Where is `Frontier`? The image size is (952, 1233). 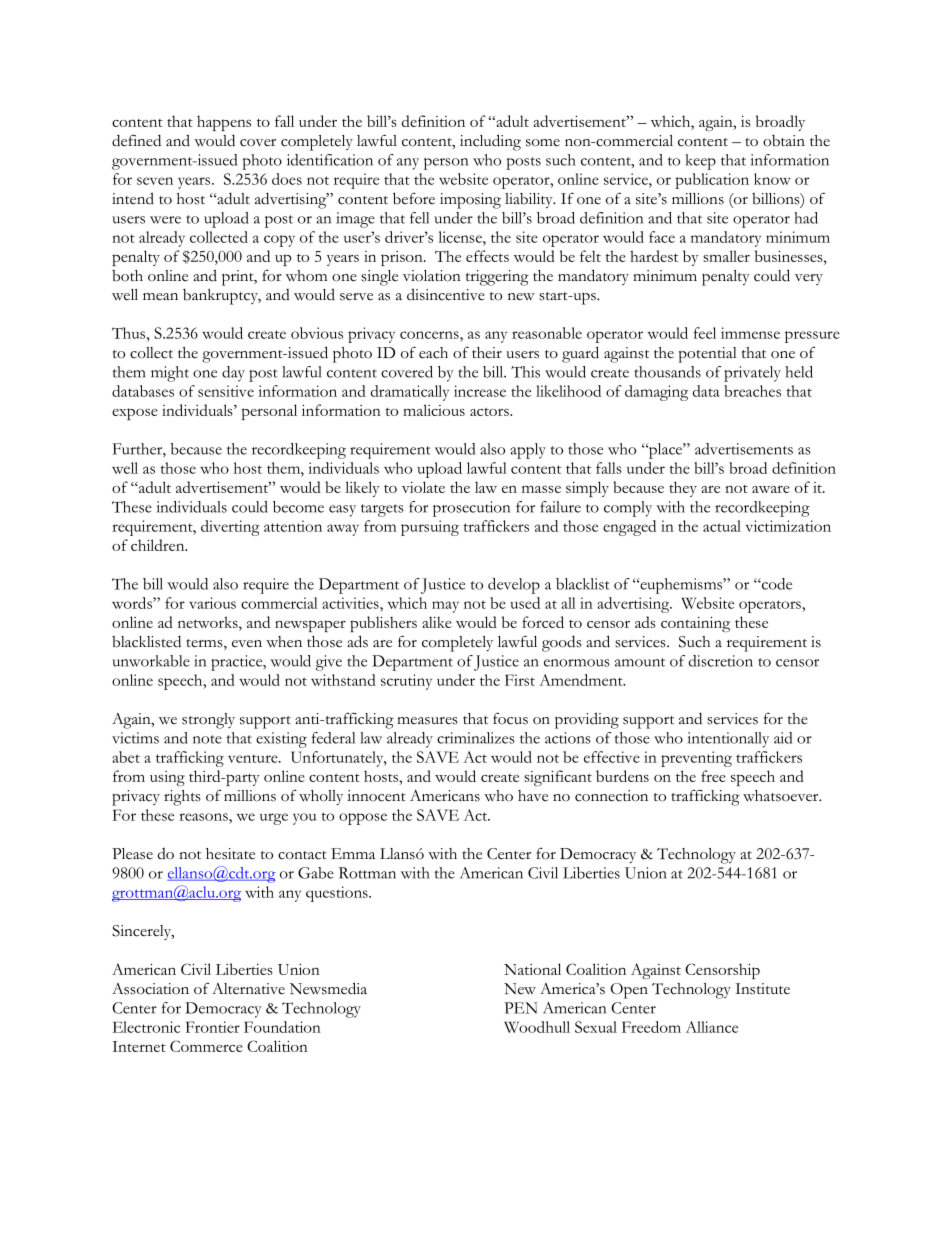
Frontier is located at coordinates (213, 1027).
